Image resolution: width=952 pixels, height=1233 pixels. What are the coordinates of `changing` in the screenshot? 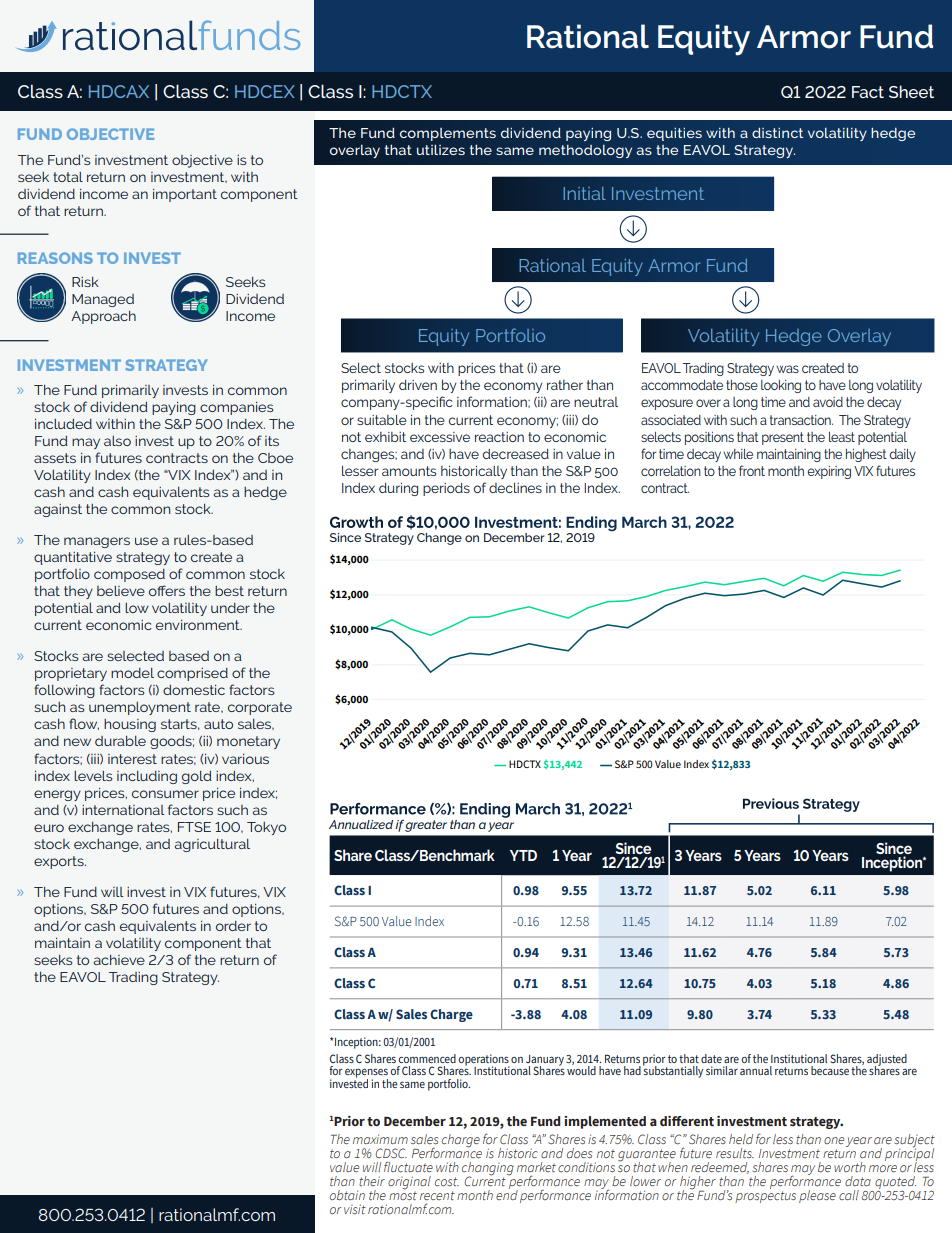 It's located at (488, 1170).
